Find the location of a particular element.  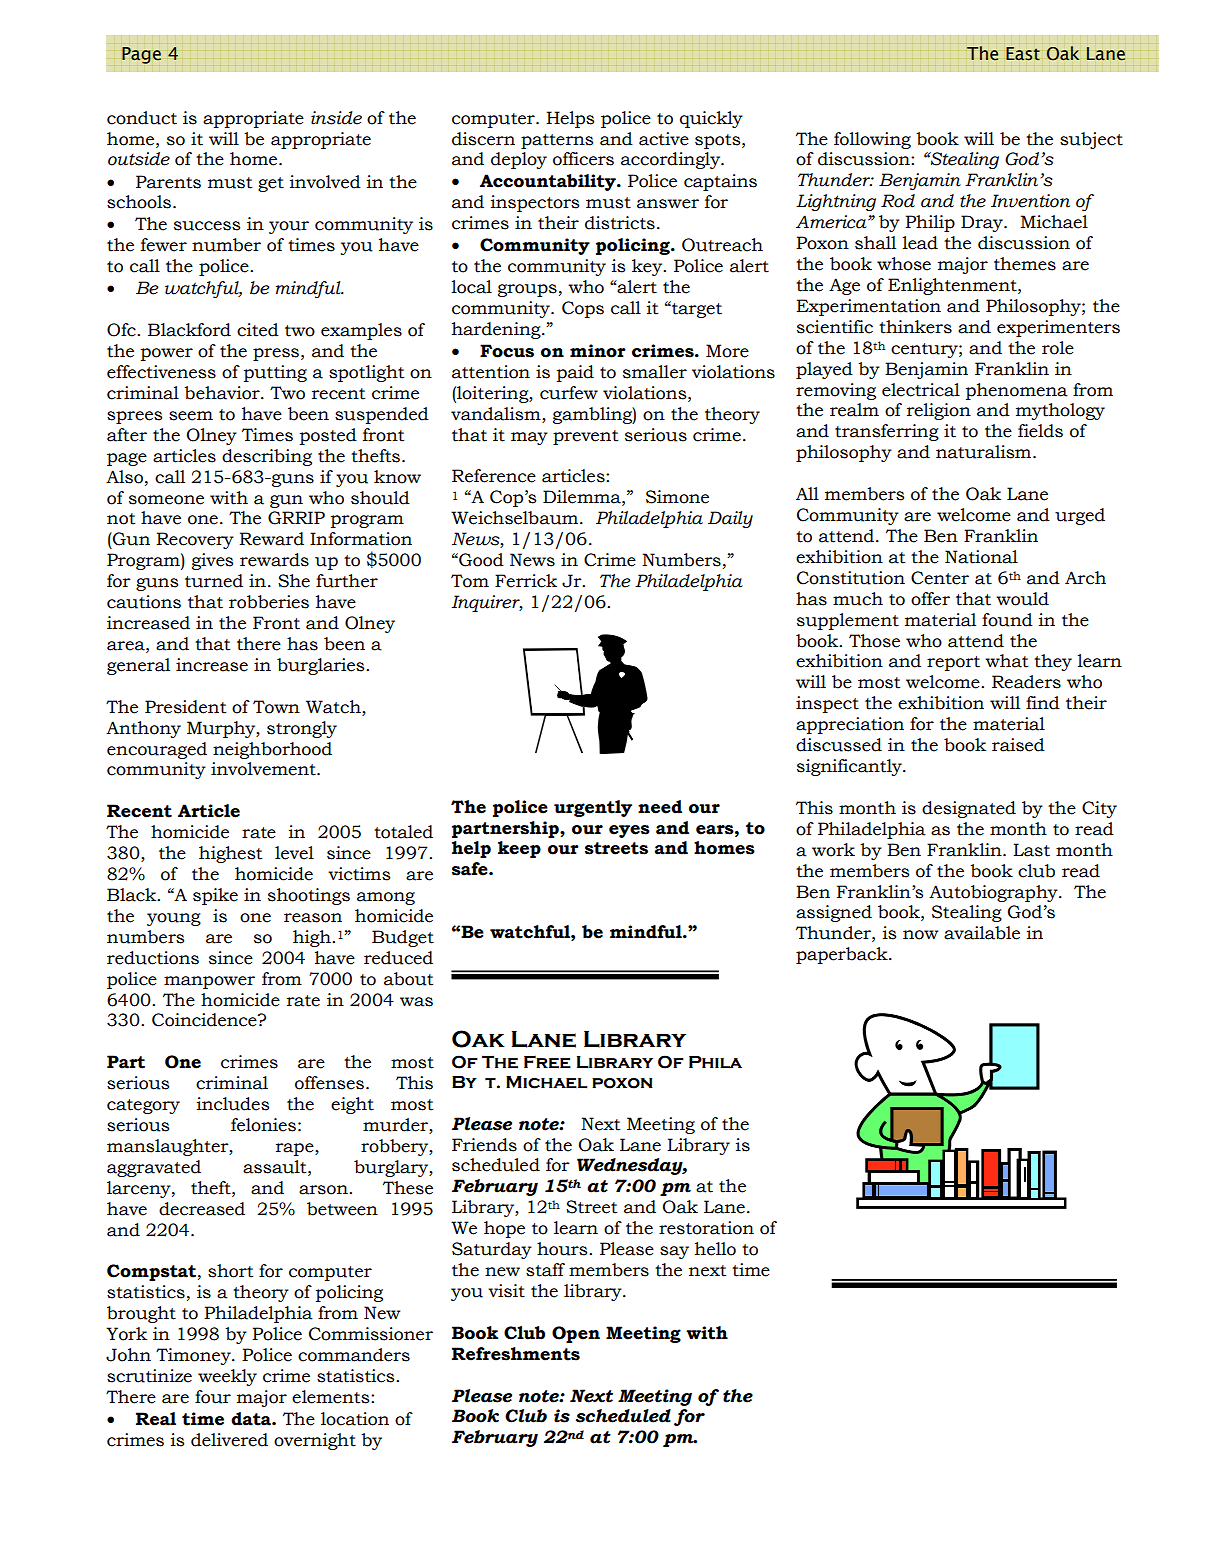

active is located at coordinates (664, 139).
